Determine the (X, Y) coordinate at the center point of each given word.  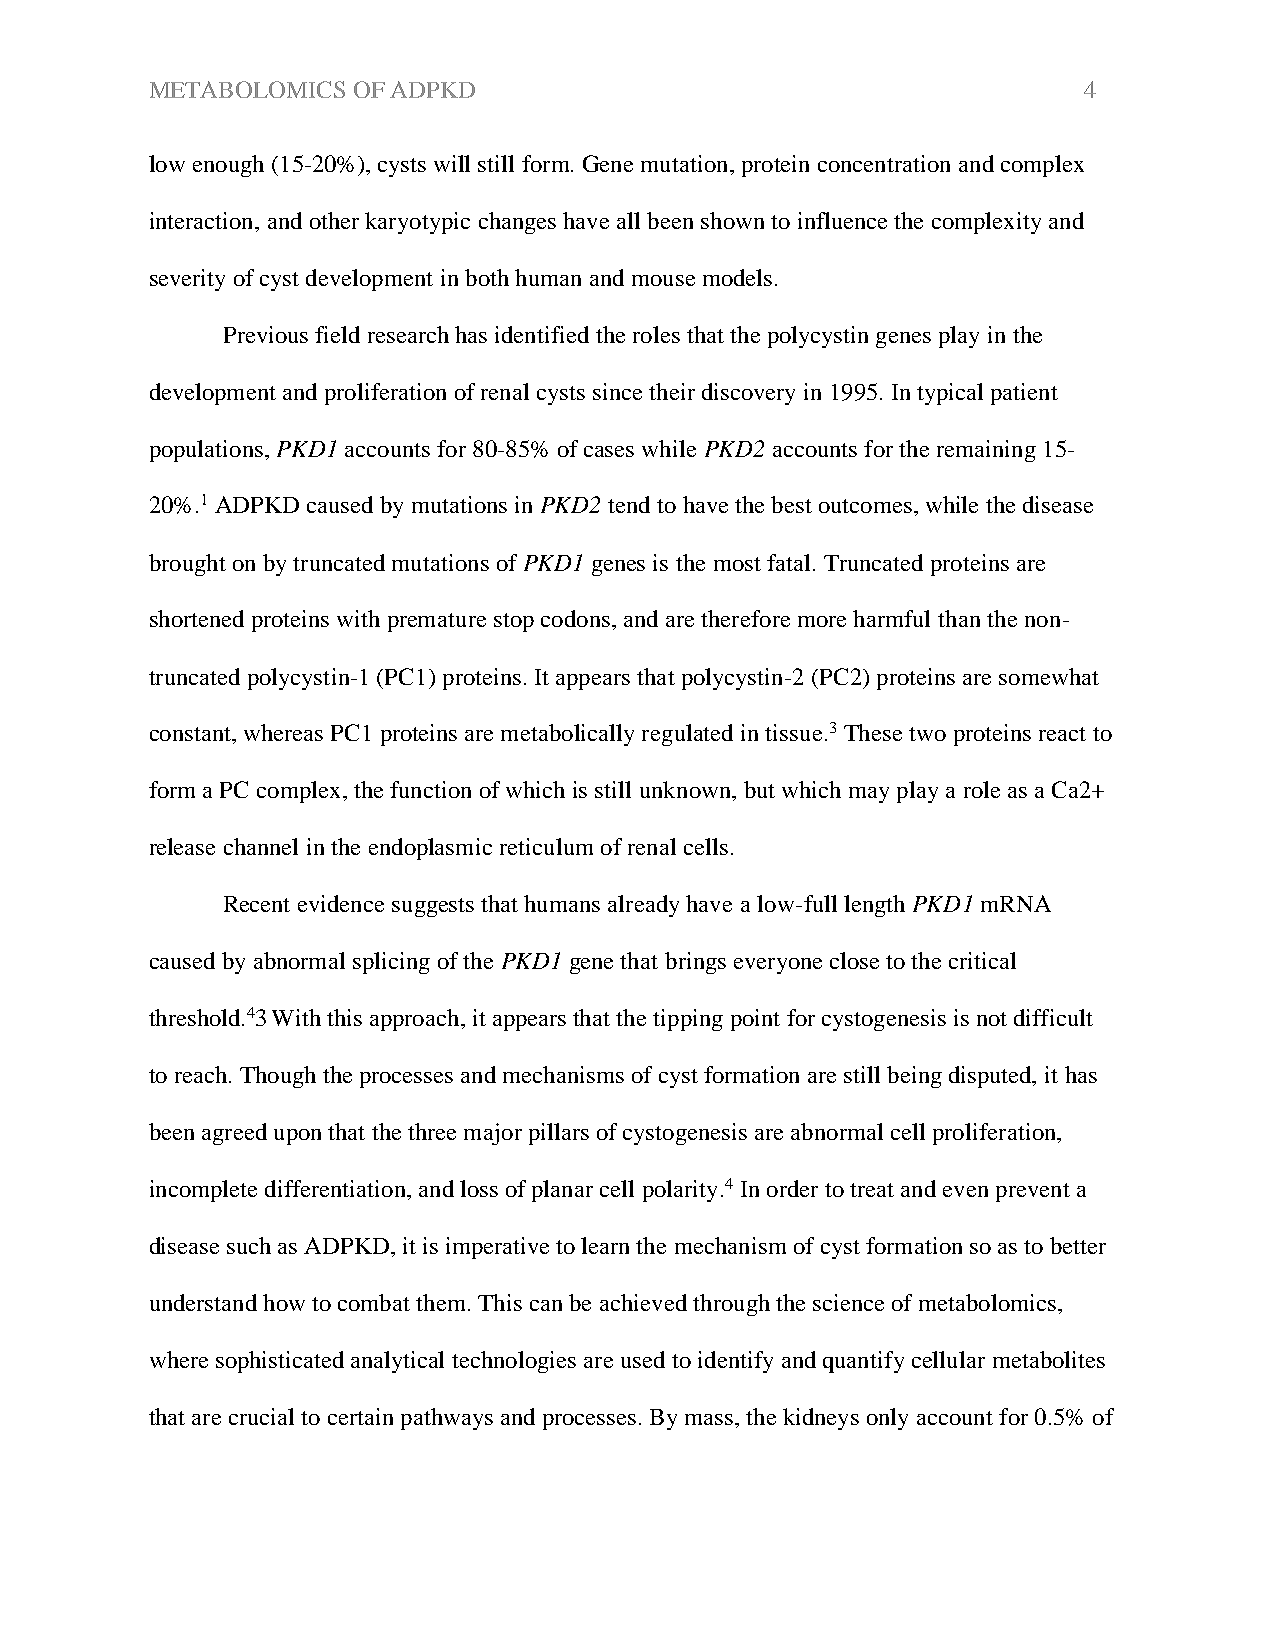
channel (261, 846)
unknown (687, 791)
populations (206, 451)
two (927, 734)
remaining (986, 451)
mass (710, 1419)
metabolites (1049, 1359)
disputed (991, 1077)
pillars (559, 1134)
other (334, 220)
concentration (884, 163)
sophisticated (280, 1362)
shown (732, 220)
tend (629, 504)
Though (278, 1077)
